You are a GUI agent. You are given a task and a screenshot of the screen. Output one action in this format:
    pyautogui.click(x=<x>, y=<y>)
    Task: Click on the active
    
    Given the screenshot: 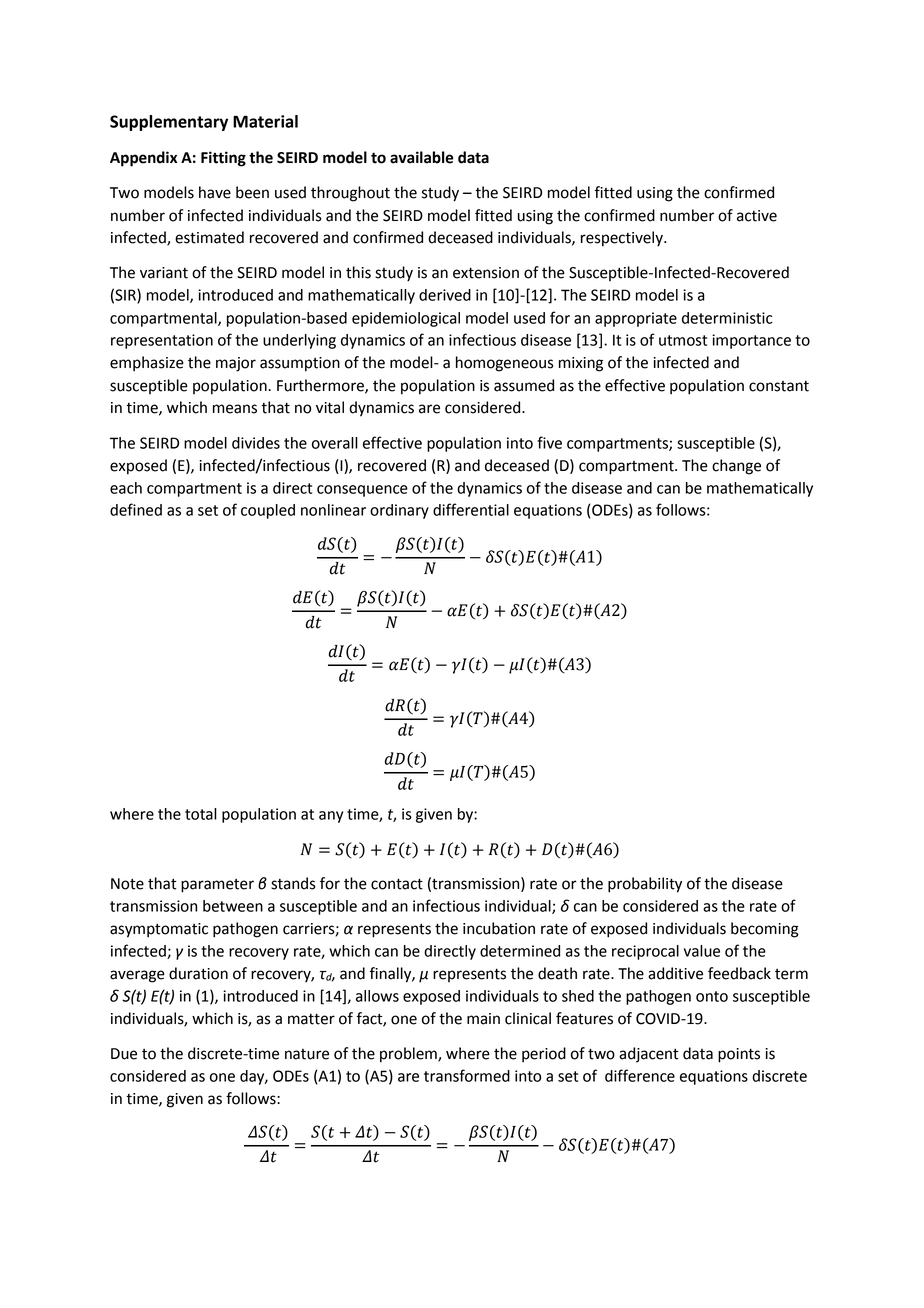 What is the action you would take?
    pyautogui.click(x=757, y=216)
